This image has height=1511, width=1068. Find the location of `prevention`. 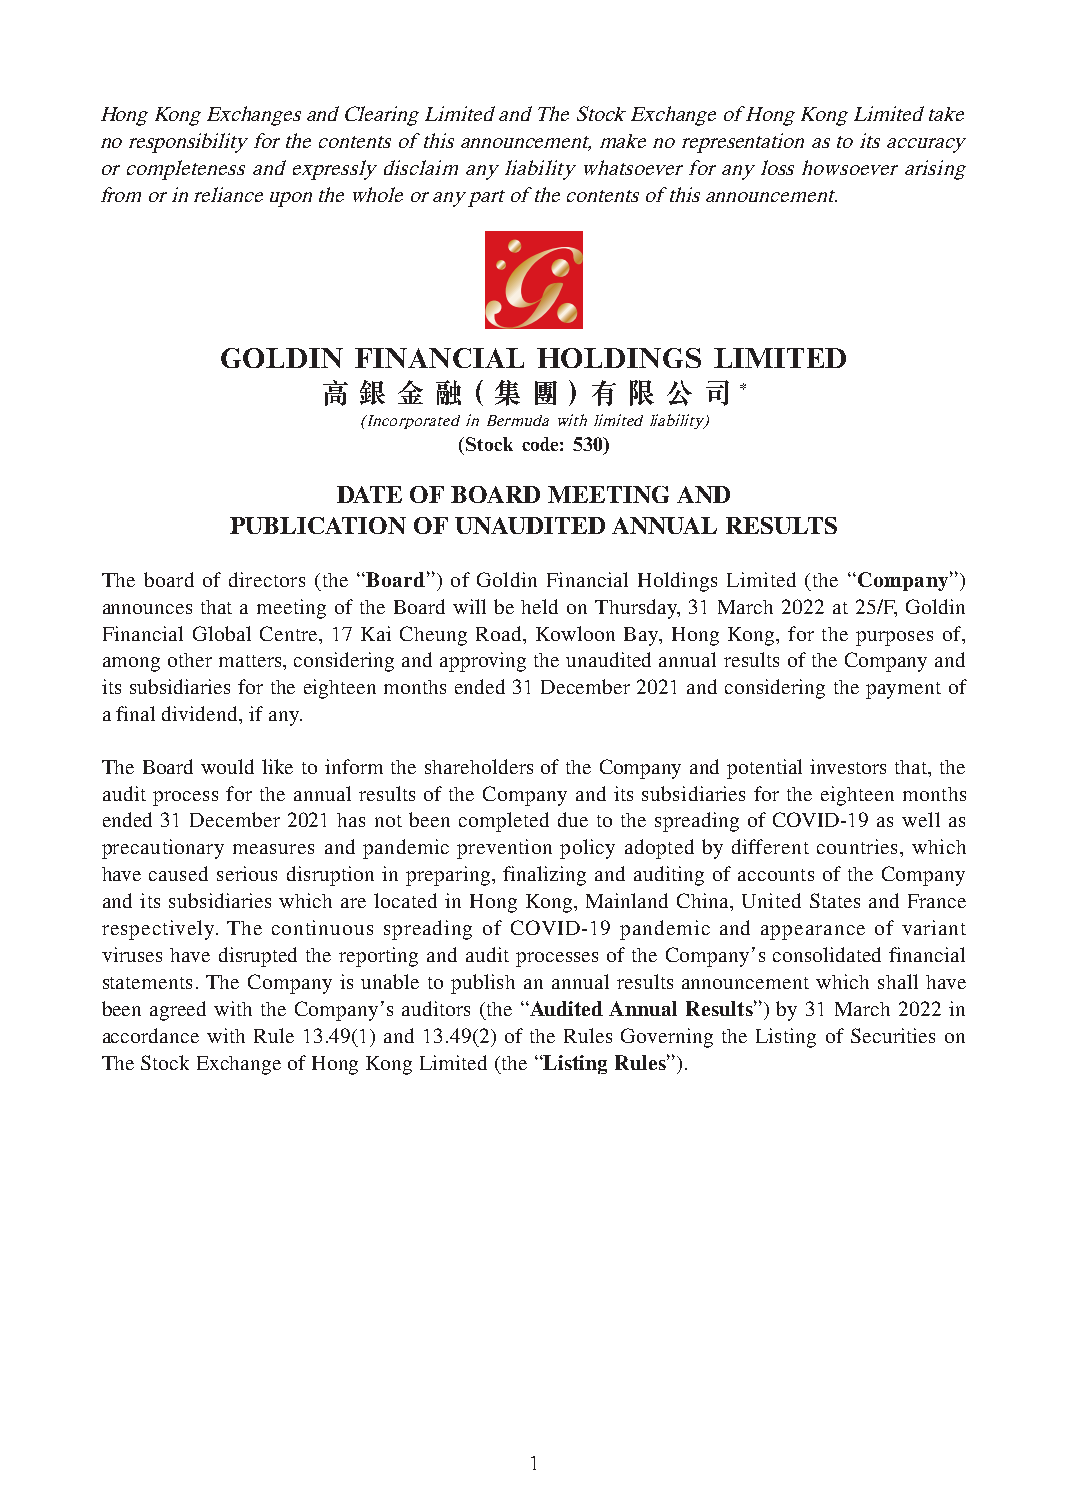

prevention is located at coordinates (504, 849).
